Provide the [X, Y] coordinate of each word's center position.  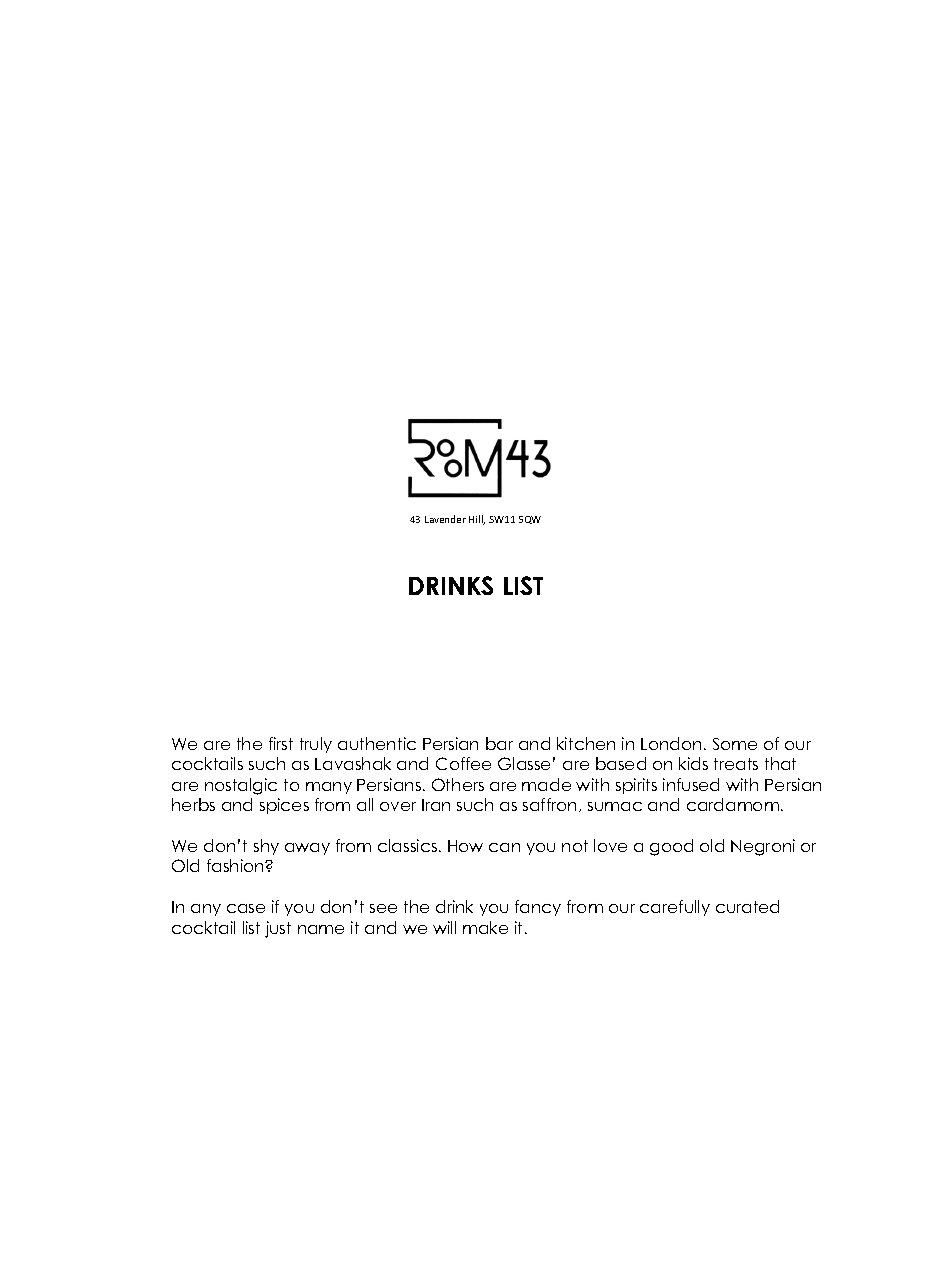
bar [499, 743]
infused [691, 784]
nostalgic [241, 786]
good [671, 847]
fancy [538, 908]
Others [458, 784]
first [281, 743]
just [278, 929]
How [465, 846]
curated [747, 906]
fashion [236, 865]
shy [266, 847]
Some [735, 744]
